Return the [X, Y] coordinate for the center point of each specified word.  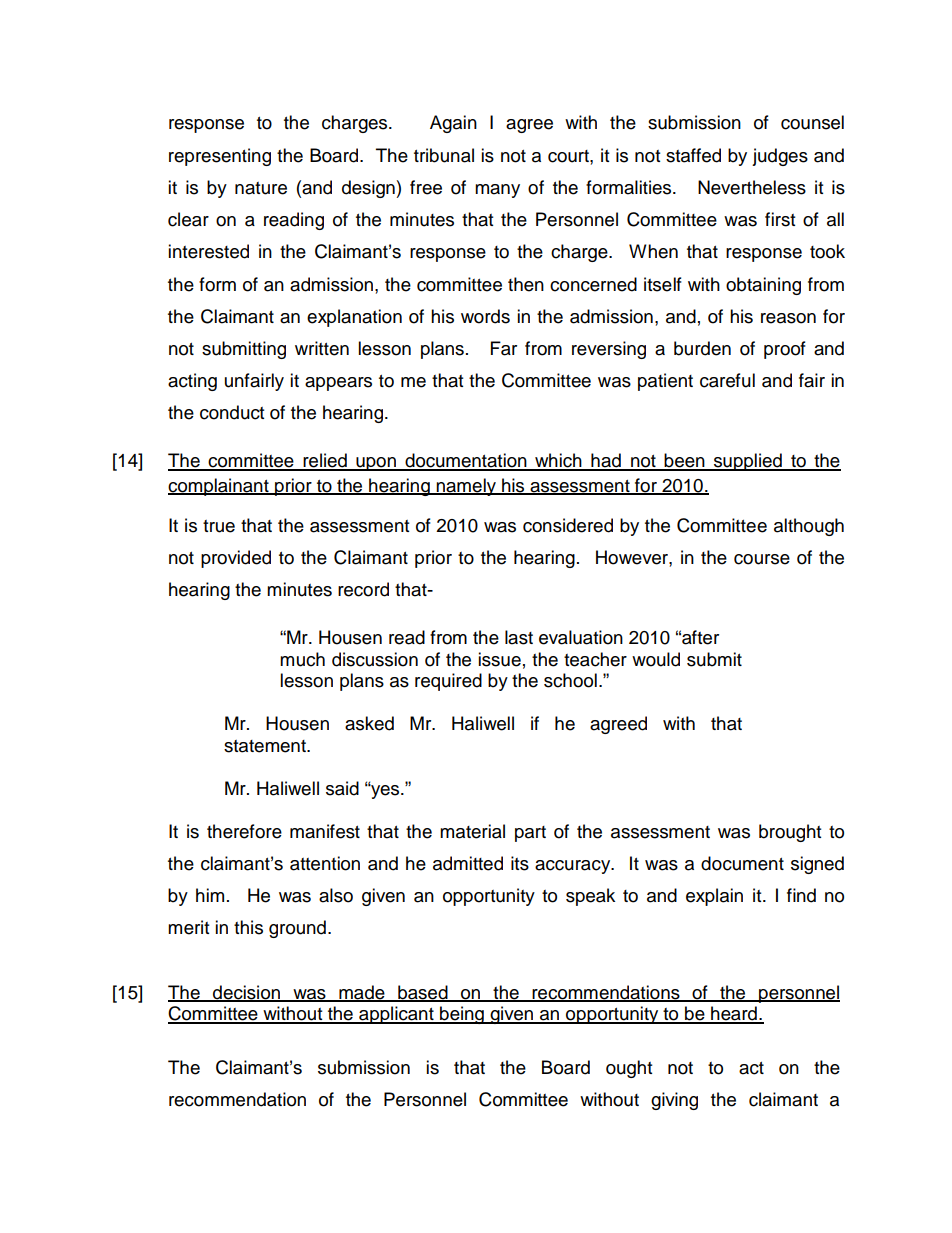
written [322, 348]
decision [246, 993]
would [656, 659]
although [809, 527]
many [497, 191]
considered [568, 525]
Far [504, 348]
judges [780, 157]
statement [266, 746]
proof [785, 350]
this [248, 927]
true [219, 526]
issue [499, 659]
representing [220, 157]
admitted [468, 863]
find [801, 895]
